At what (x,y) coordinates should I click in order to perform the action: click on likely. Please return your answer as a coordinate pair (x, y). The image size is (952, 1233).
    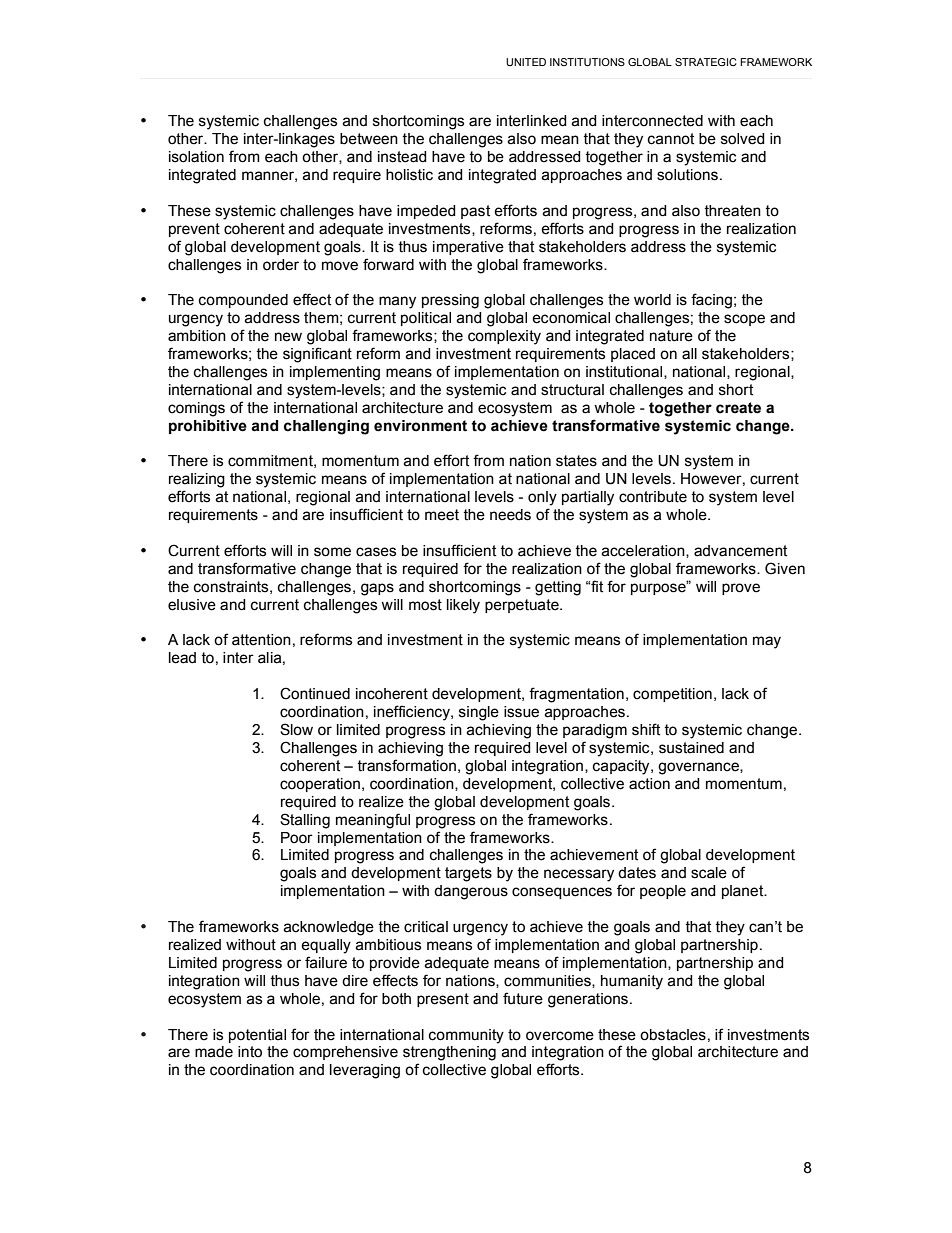
    Looking at the image, I should click on (463, 606).
